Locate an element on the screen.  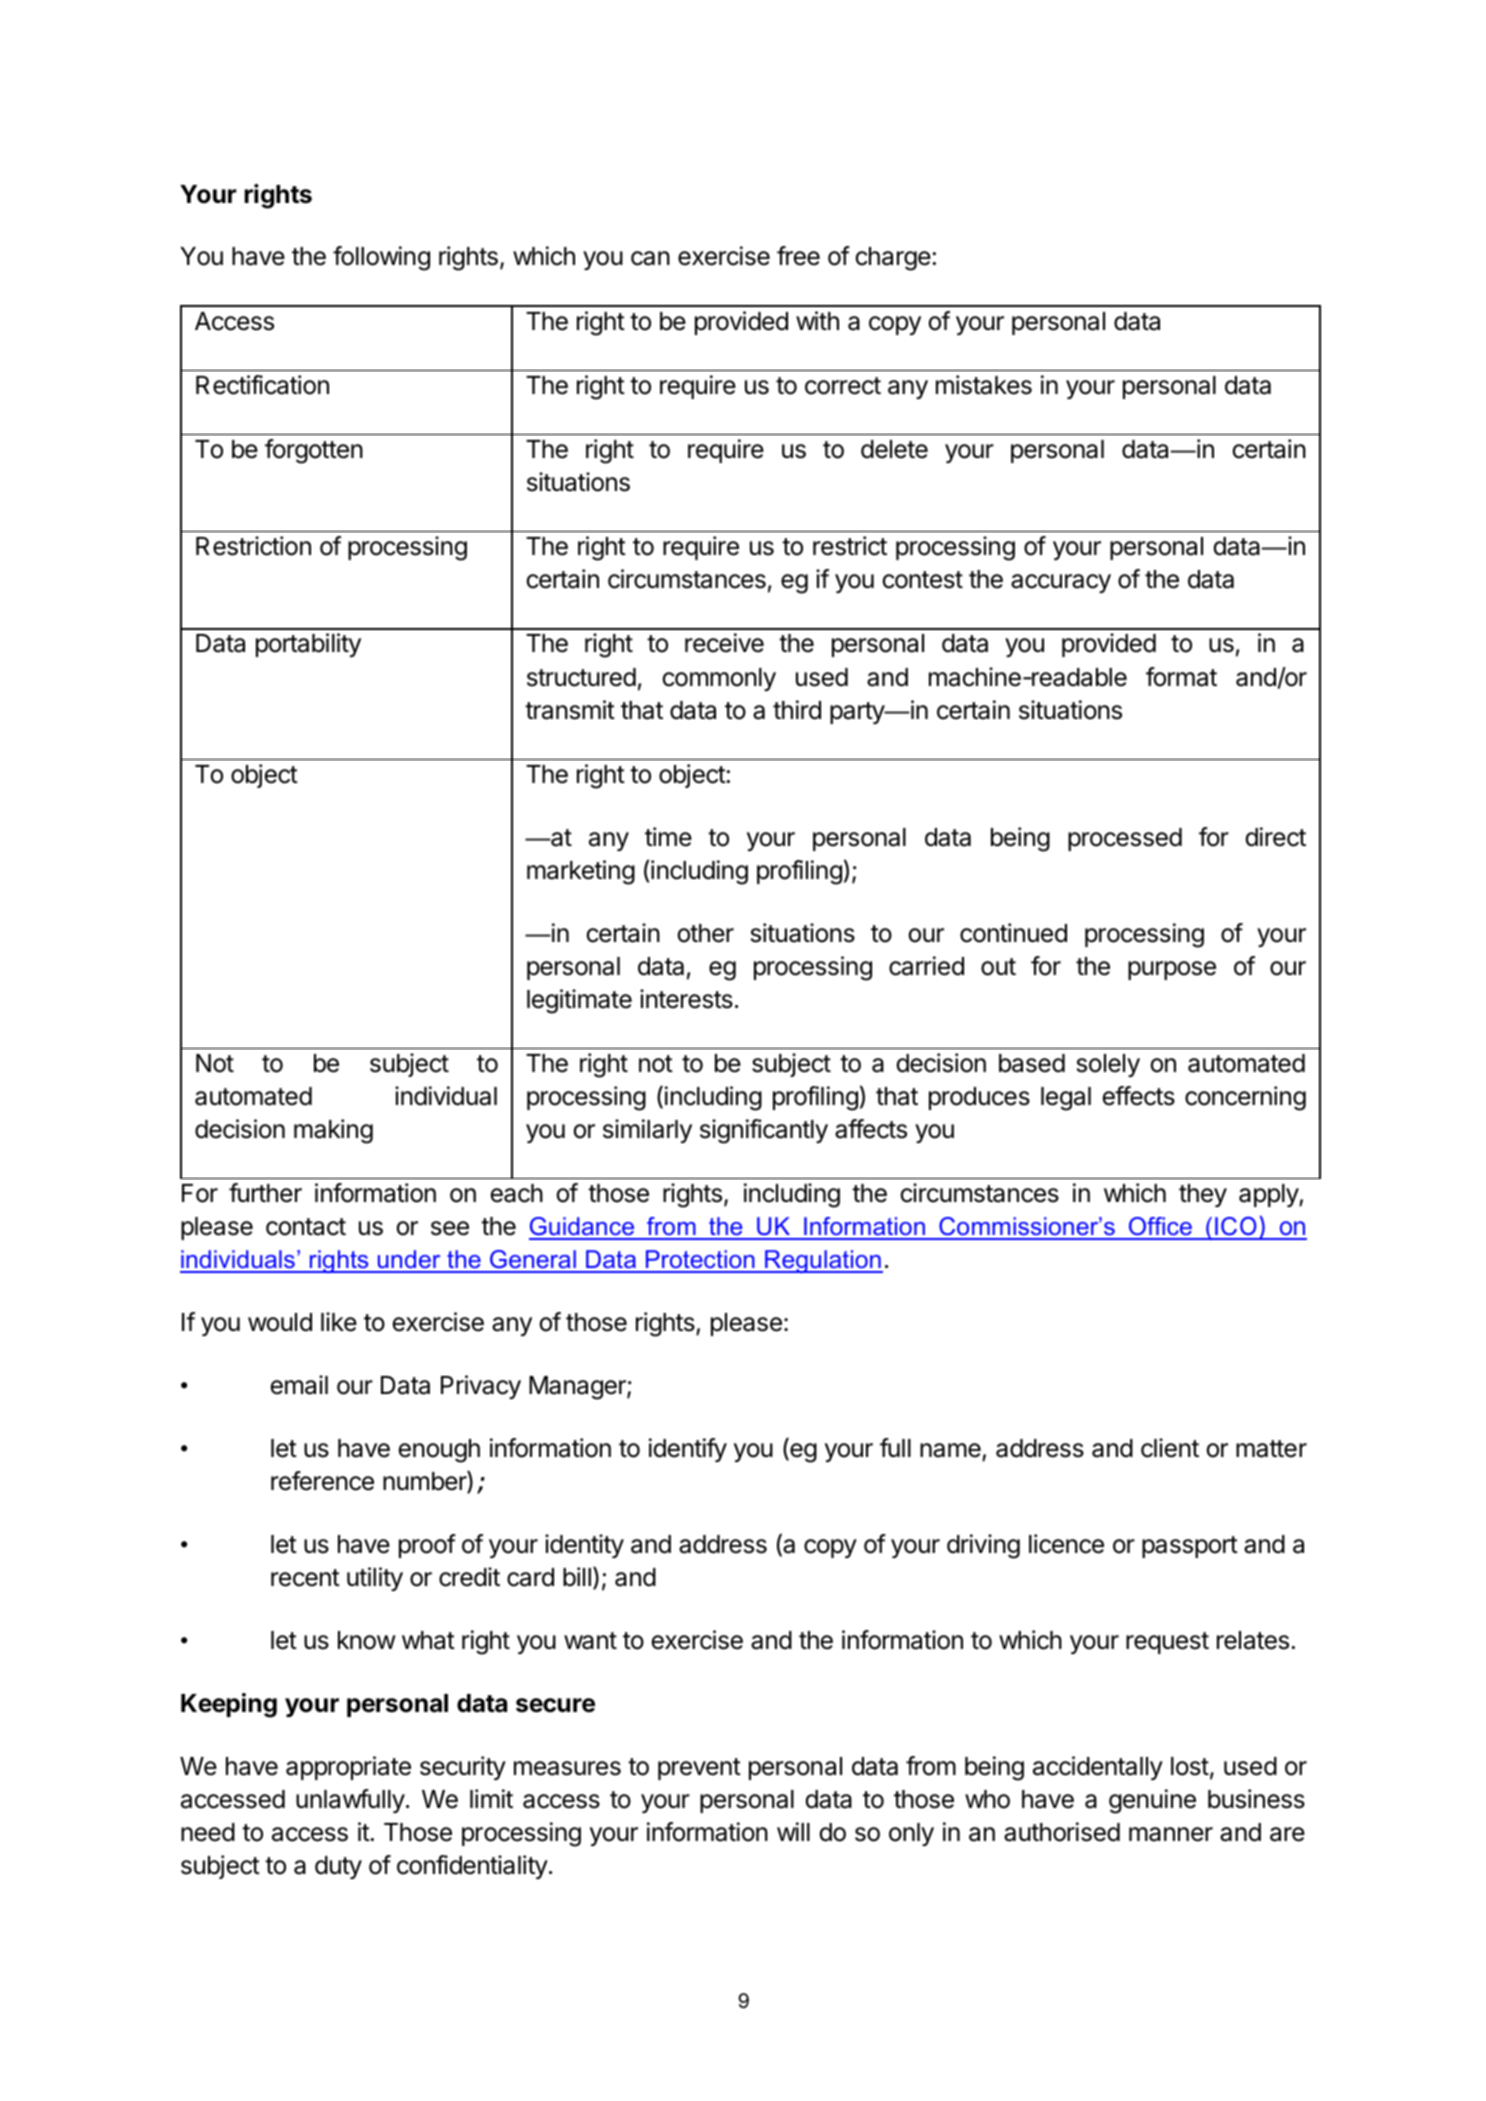
will is located at coordinates (793, 1831).
